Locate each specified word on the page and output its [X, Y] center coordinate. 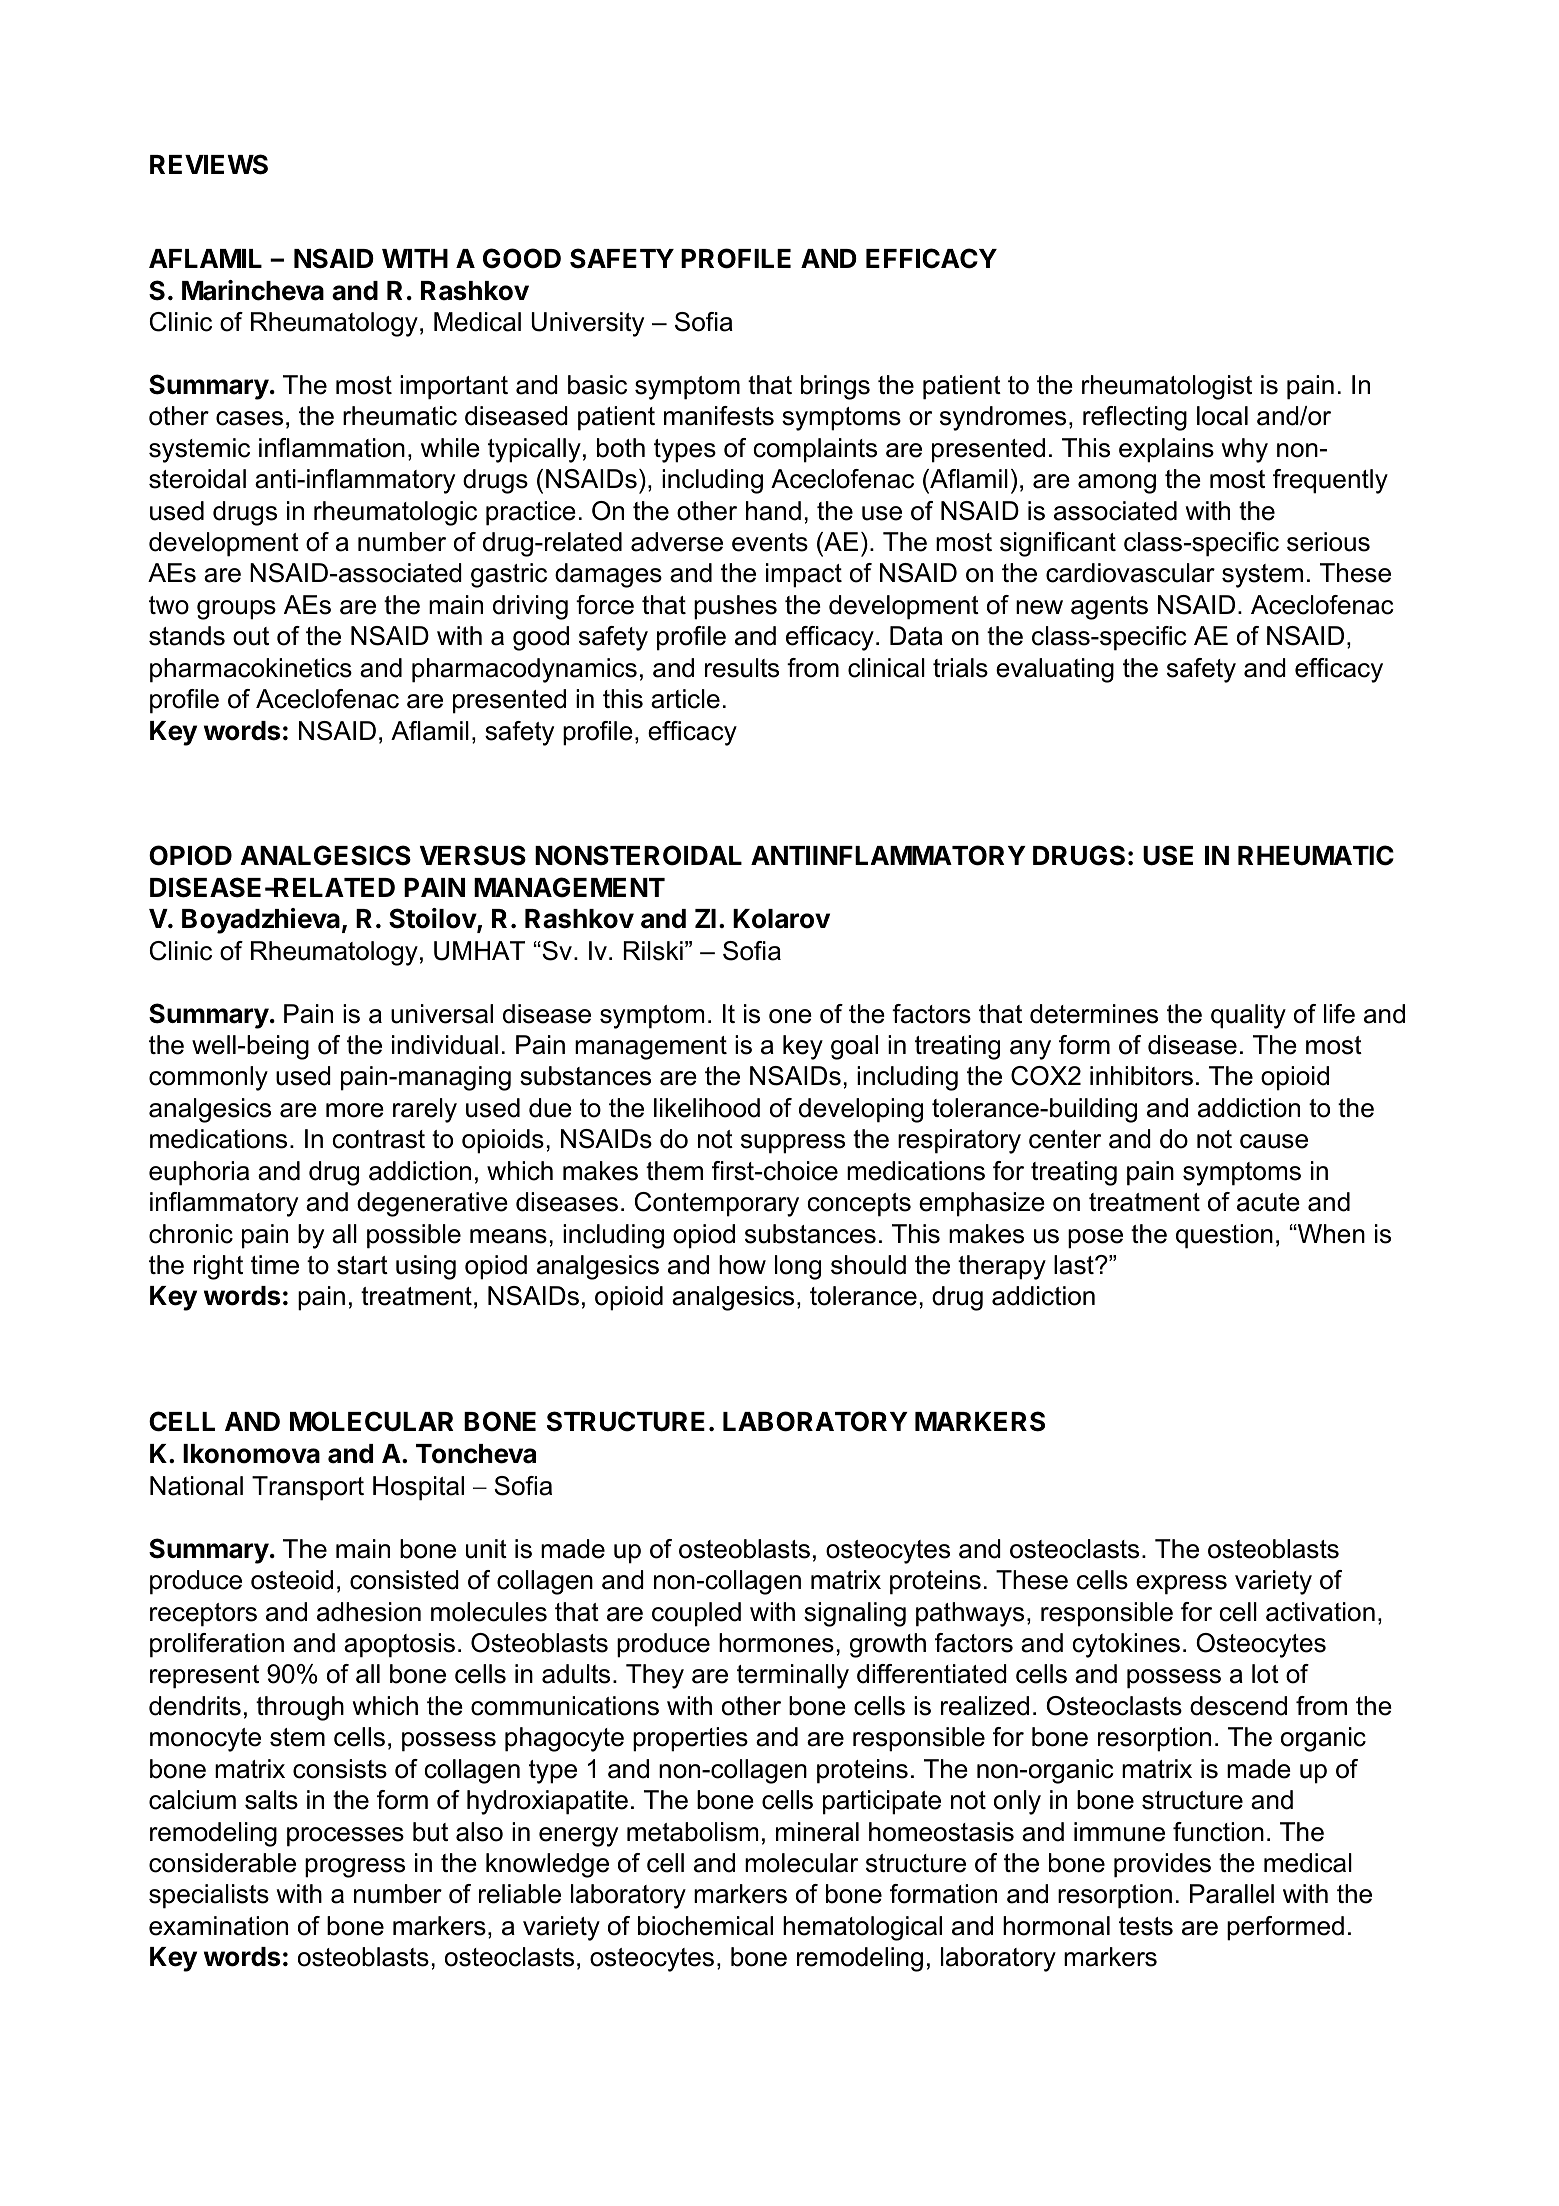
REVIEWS [209, 164]
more [355, 1110]
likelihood [707, 1108]
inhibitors [1141, 1076]
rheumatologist [1167, 387]
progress [355, 1868]
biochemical [705, 1926]
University [588, 324]
